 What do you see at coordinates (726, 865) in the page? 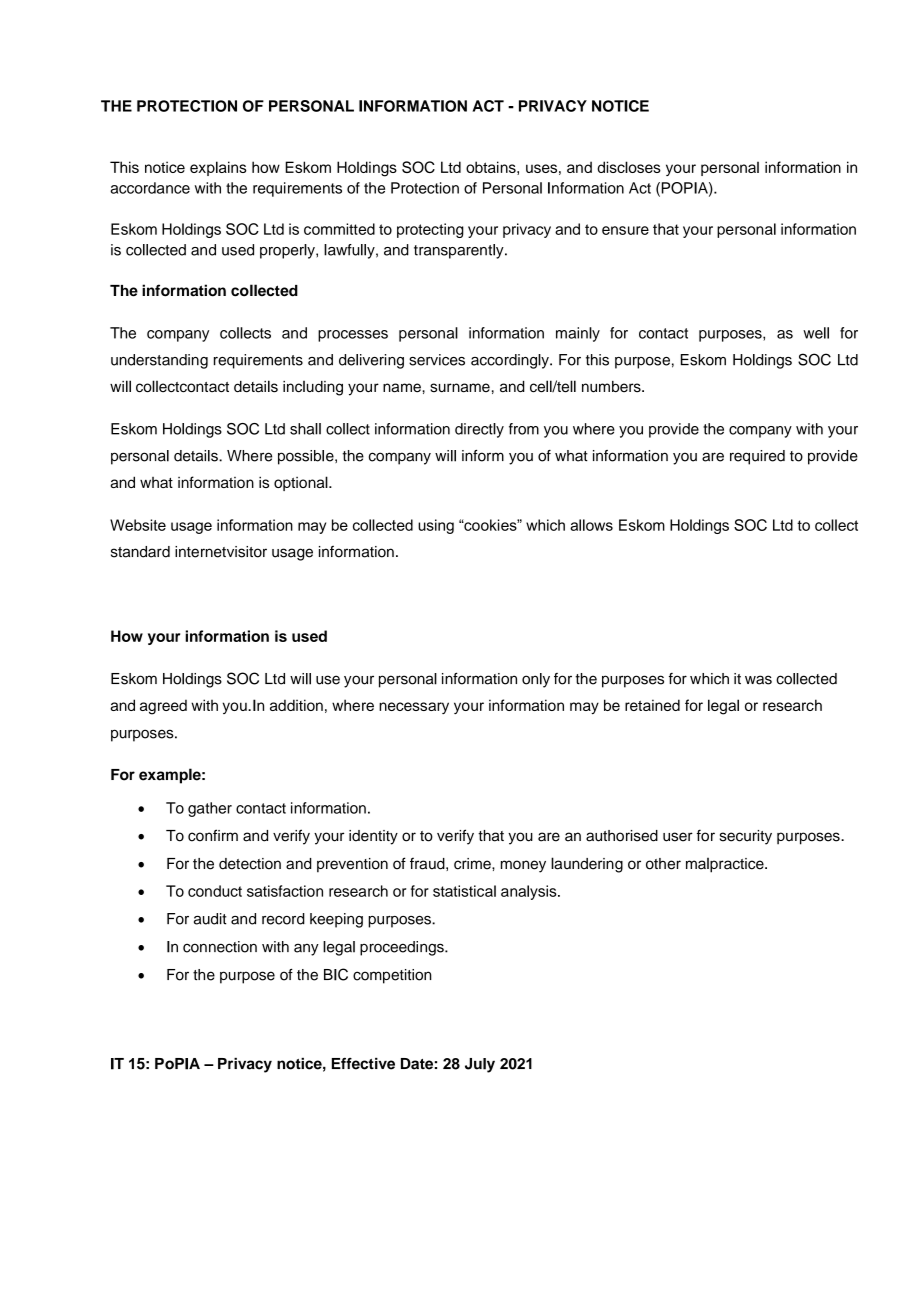
I see `malpractice` at bounding box center [726, 865].
